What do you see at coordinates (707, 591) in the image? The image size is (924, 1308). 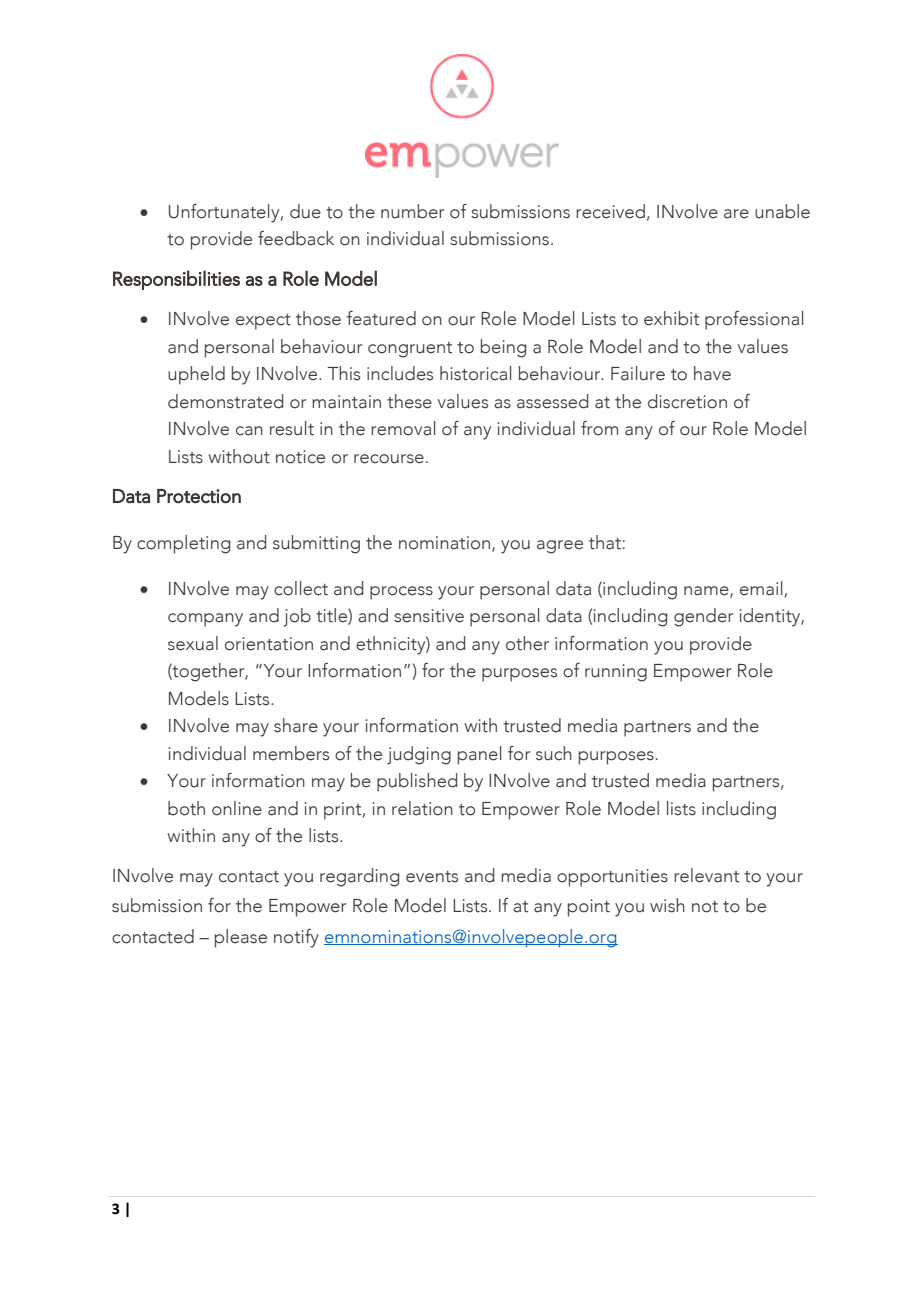 I see `name` at bounding box center [707, 591].
